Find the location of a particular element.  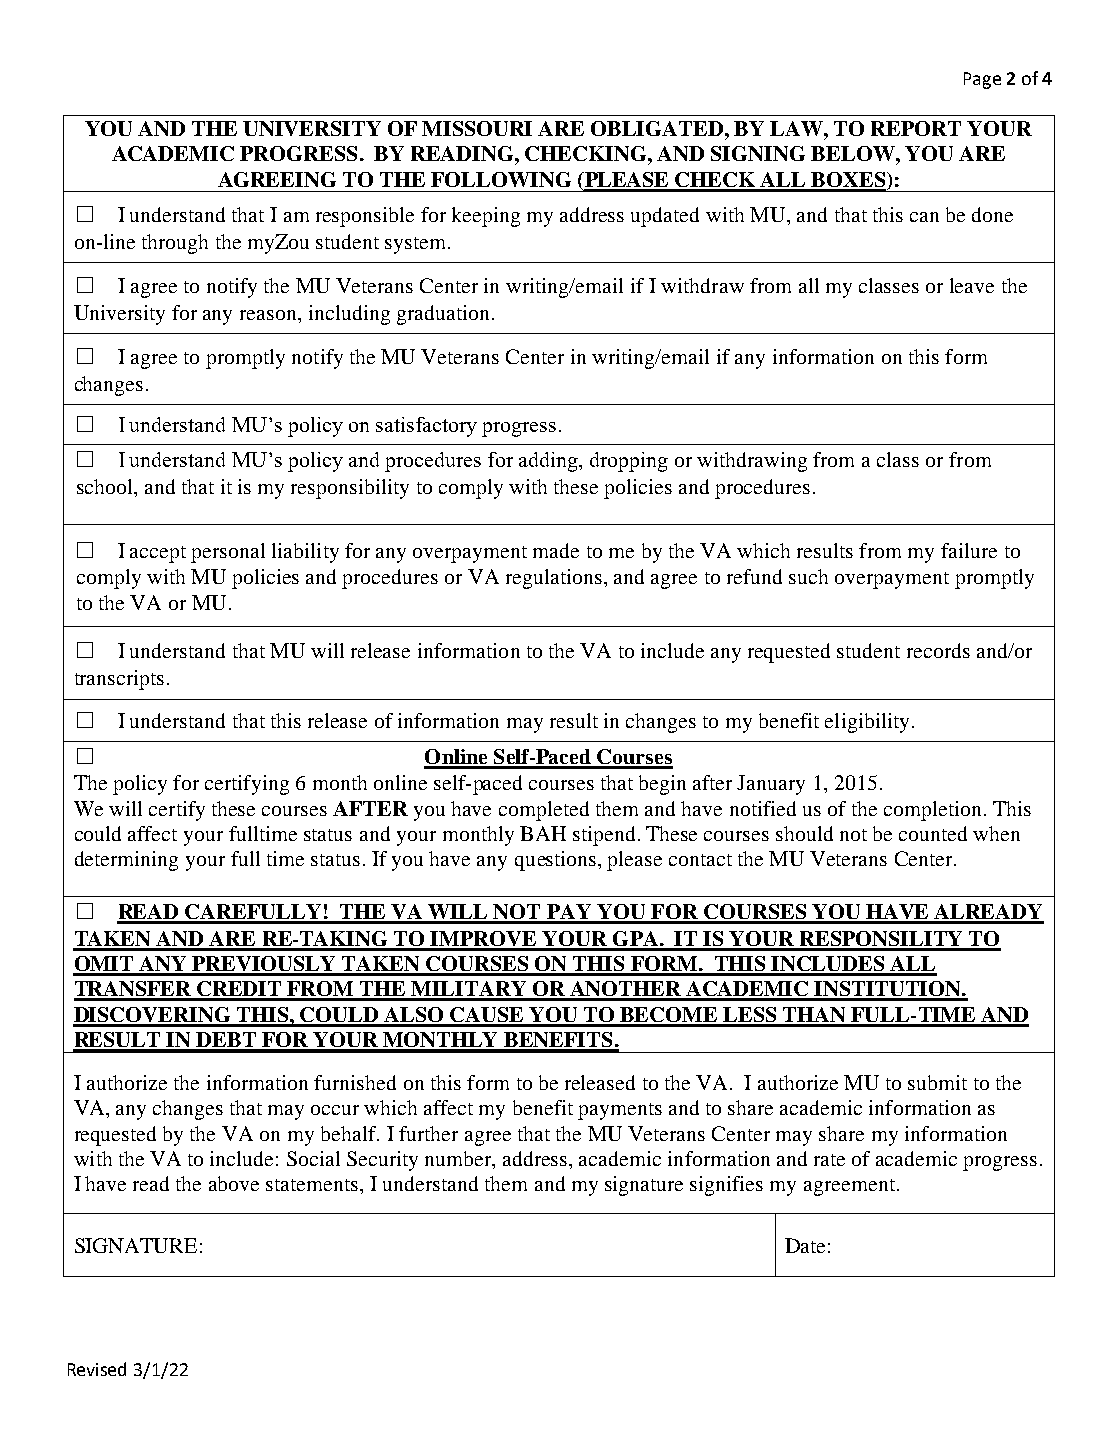

submit is located at coordinates (937, 1082).
